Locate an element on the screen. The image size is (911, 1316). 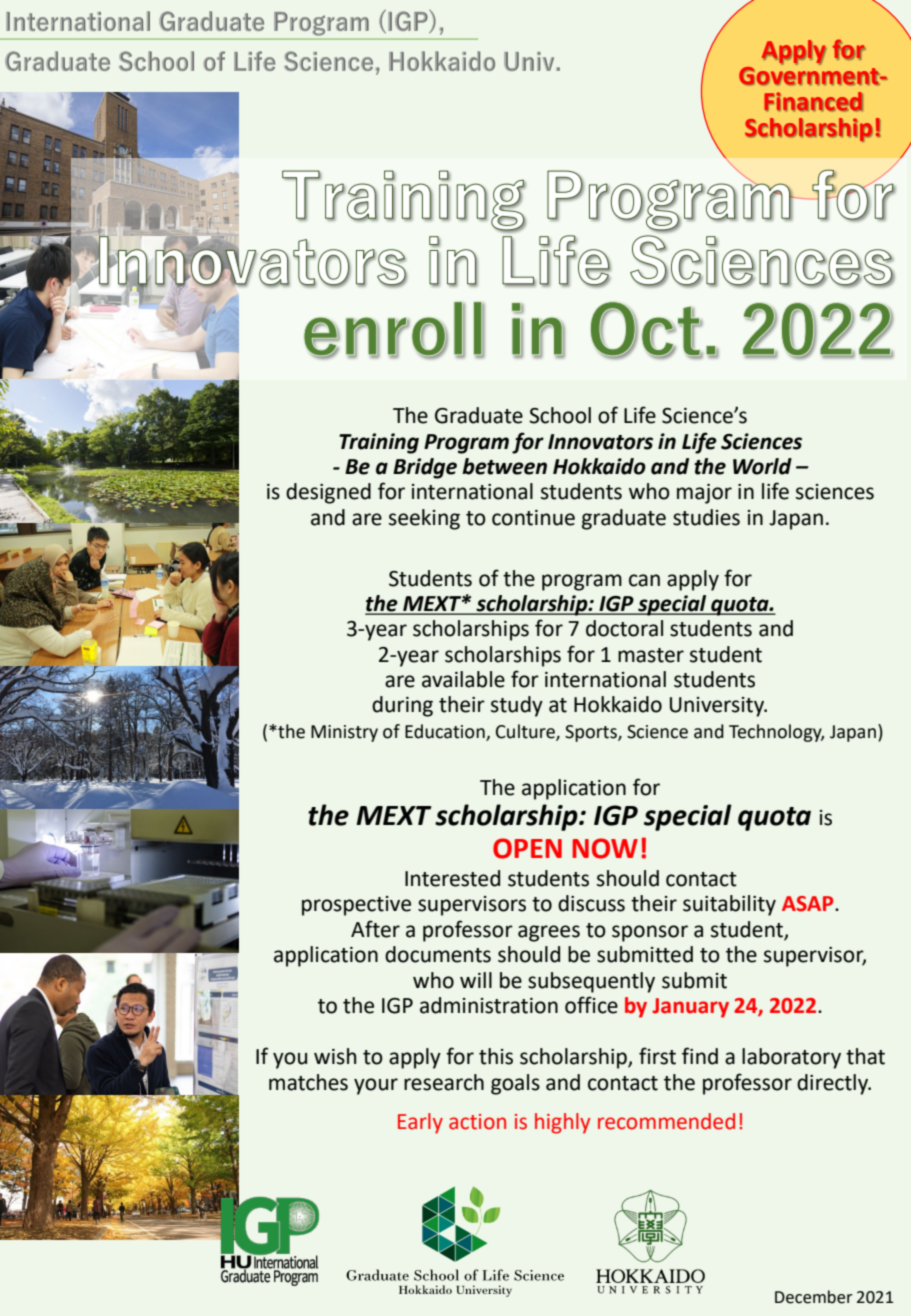
Early is located at coordinates (420, 1123).
